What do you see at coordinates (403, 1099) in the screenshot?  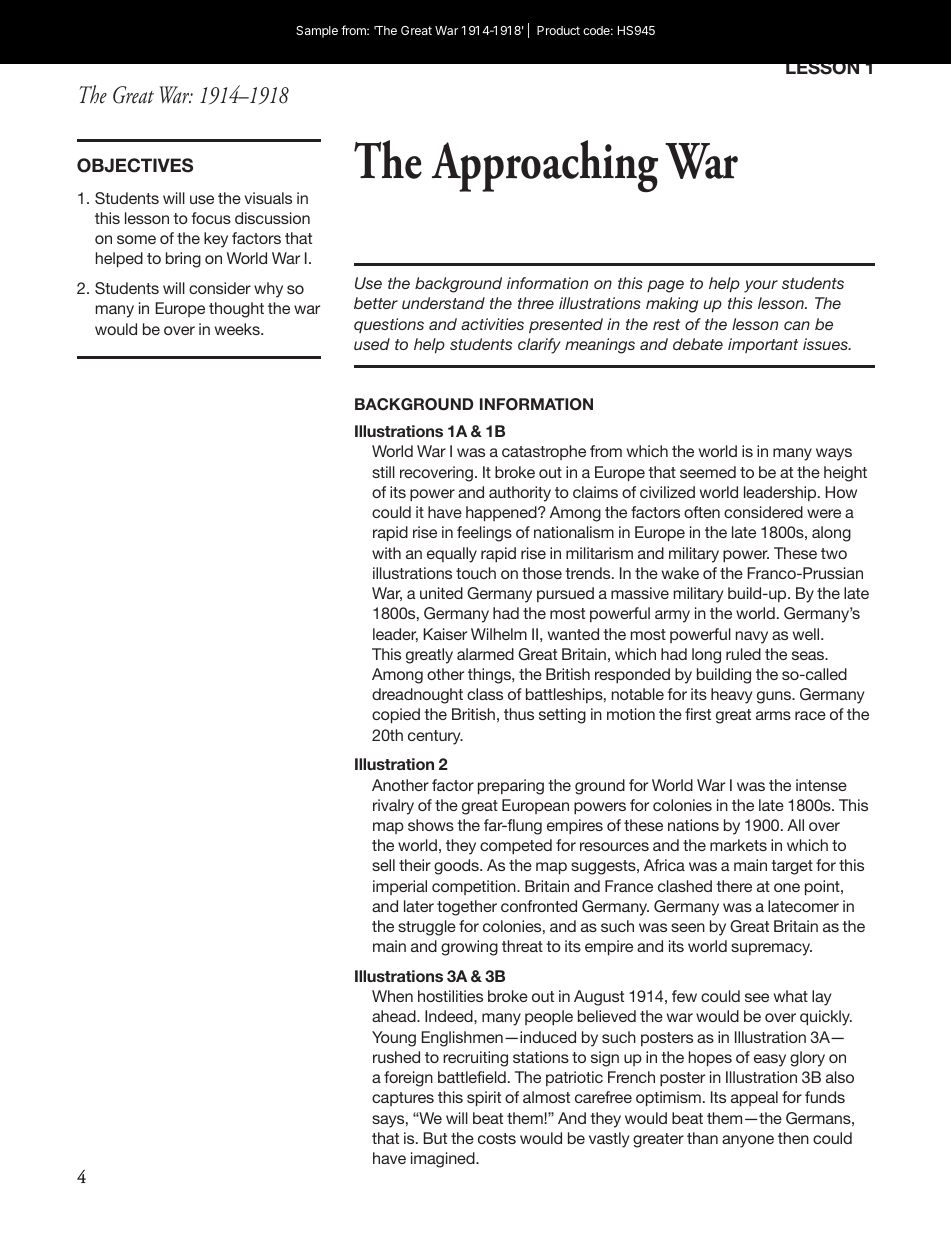 I see `captures` at bounding box center [403, 1099].
